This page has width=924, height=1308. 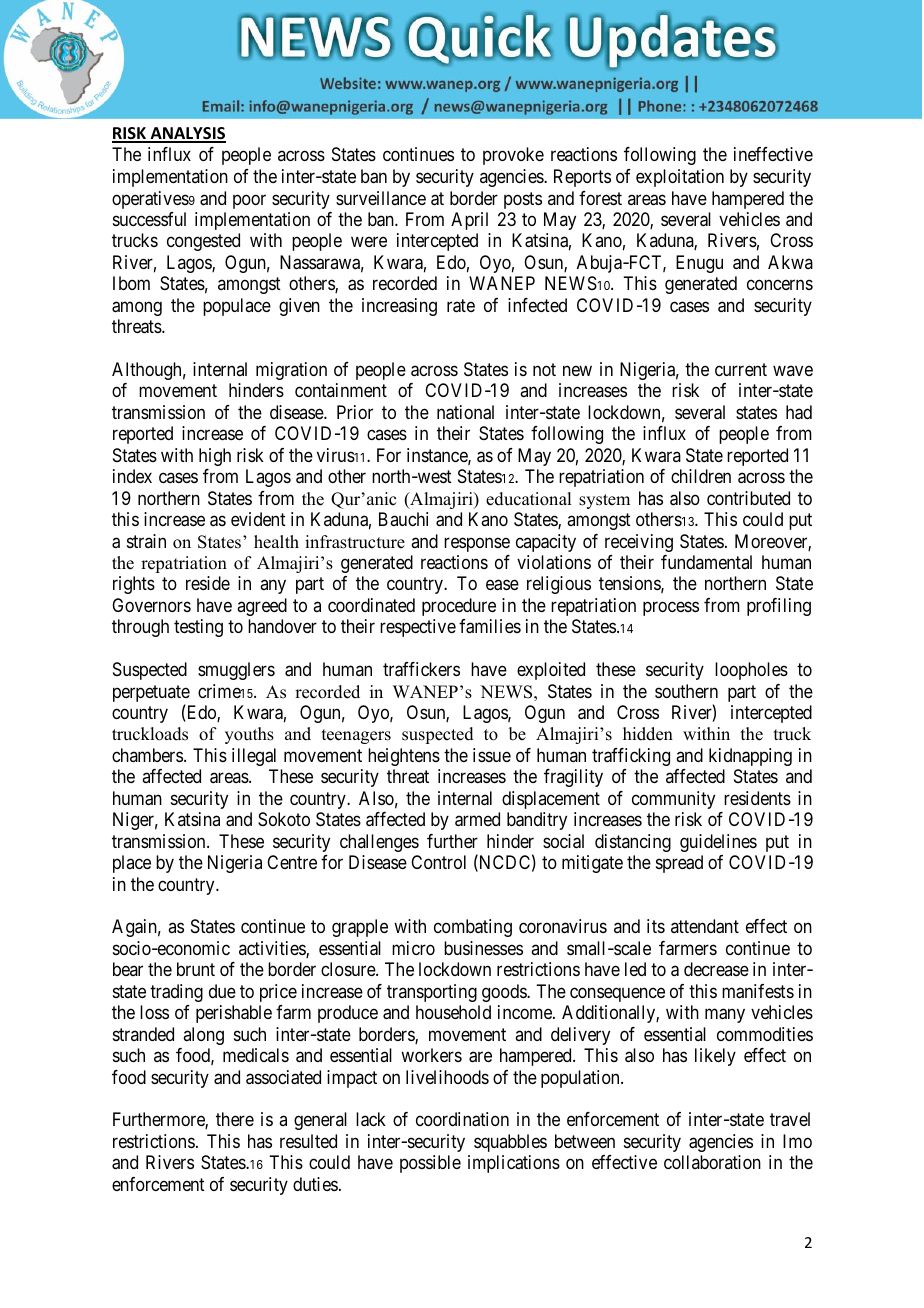 What do you see at coordinates (701, 476) in the page?
I see `children` at bounding box center [701, 476].
